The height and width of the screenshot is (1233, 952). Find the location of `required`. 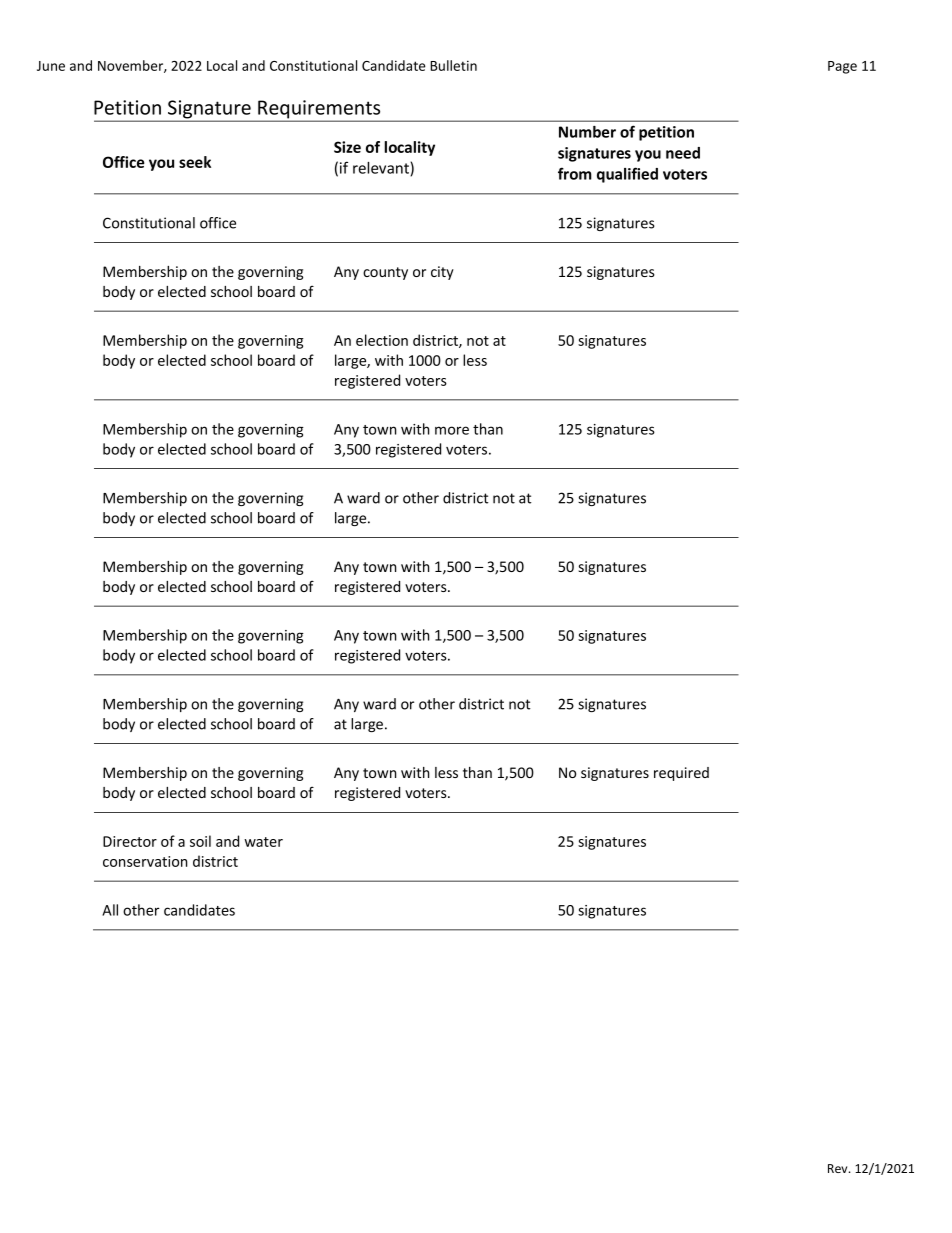

required is located at coordinates (681, 774).
